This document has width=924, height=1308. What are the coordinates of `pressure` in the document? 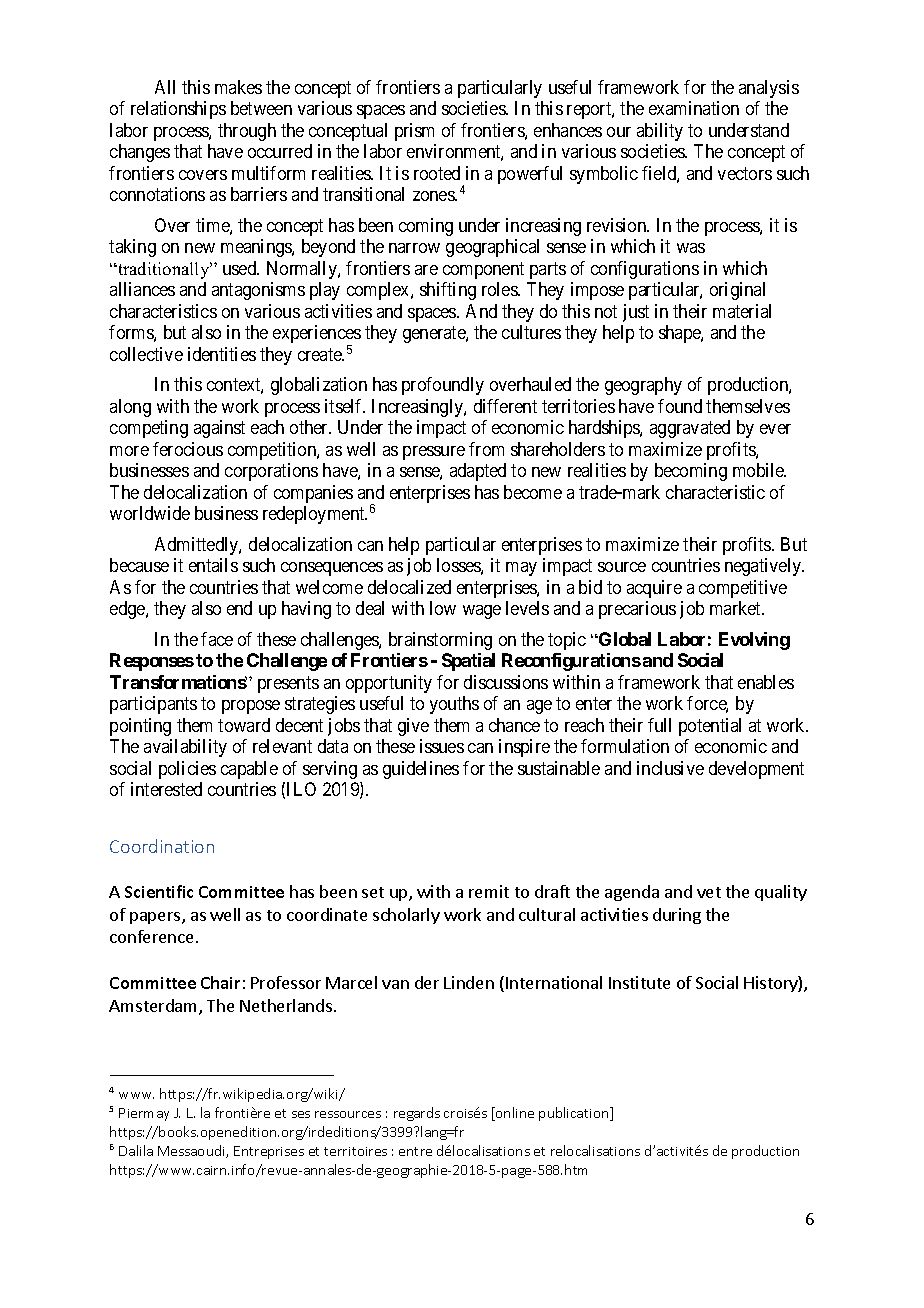 It's located at (434, 453).
